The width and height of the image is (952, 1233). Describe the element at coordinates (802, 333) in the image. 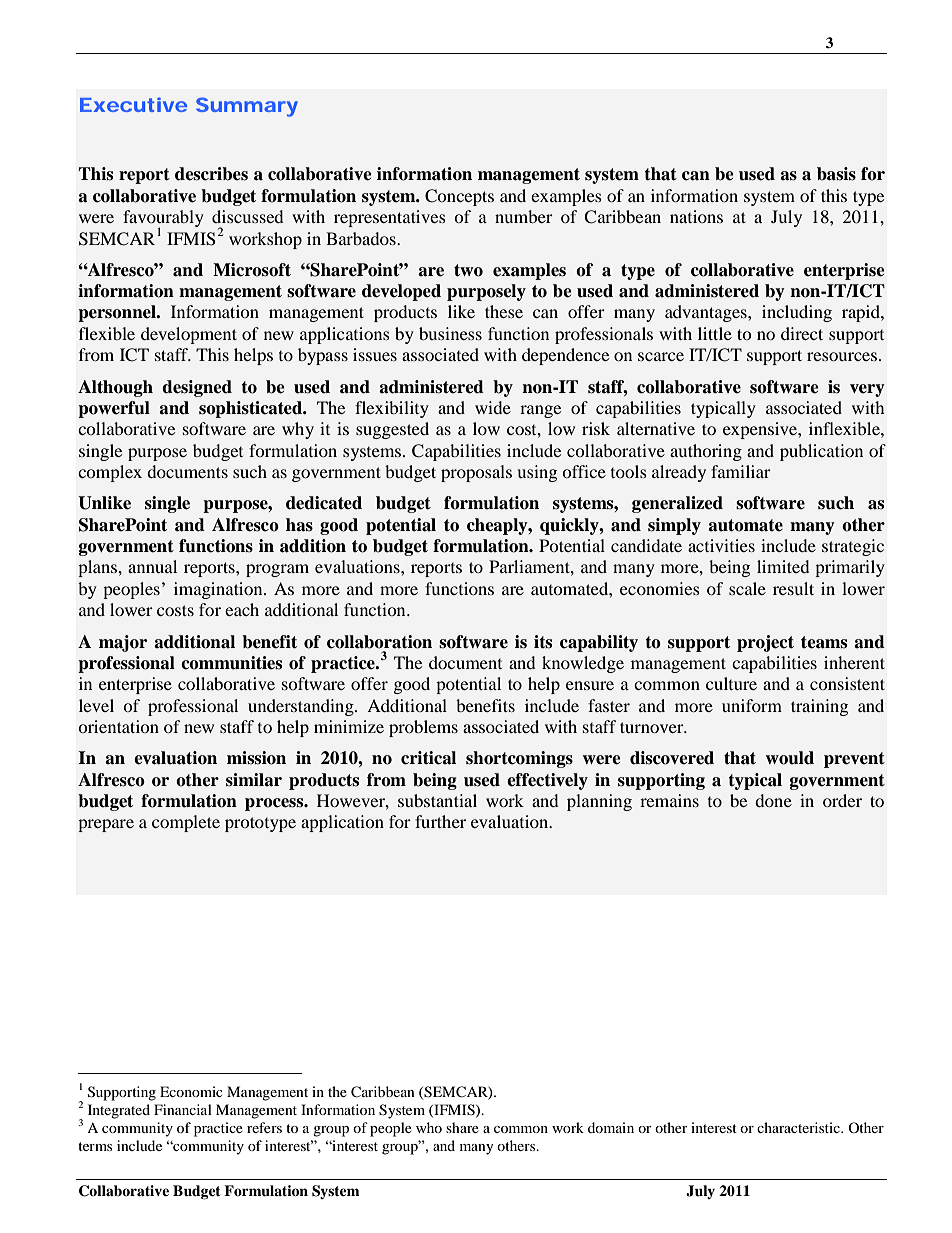

I see `direct` at that location.
